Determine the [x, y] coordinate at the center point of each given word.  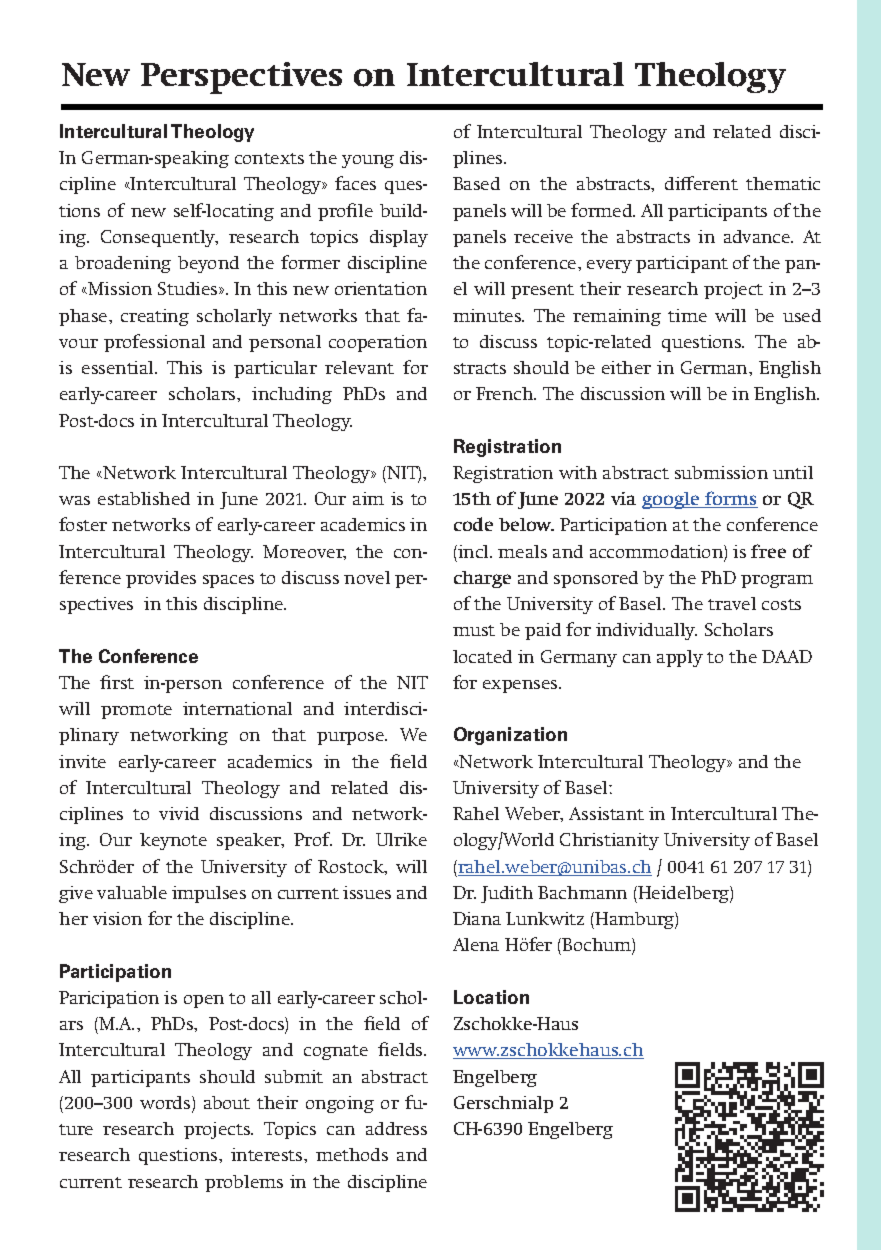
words [166, 1104]
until [793, 472]
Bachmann [582, 892]
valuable [132, 892]
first [117, 682]
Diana [477, 918]
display [399, 238]
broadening [123, 264]
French [506, 393]
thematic [783, 183]
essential [119, 367]
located [482, 656]
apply [680, 658]
